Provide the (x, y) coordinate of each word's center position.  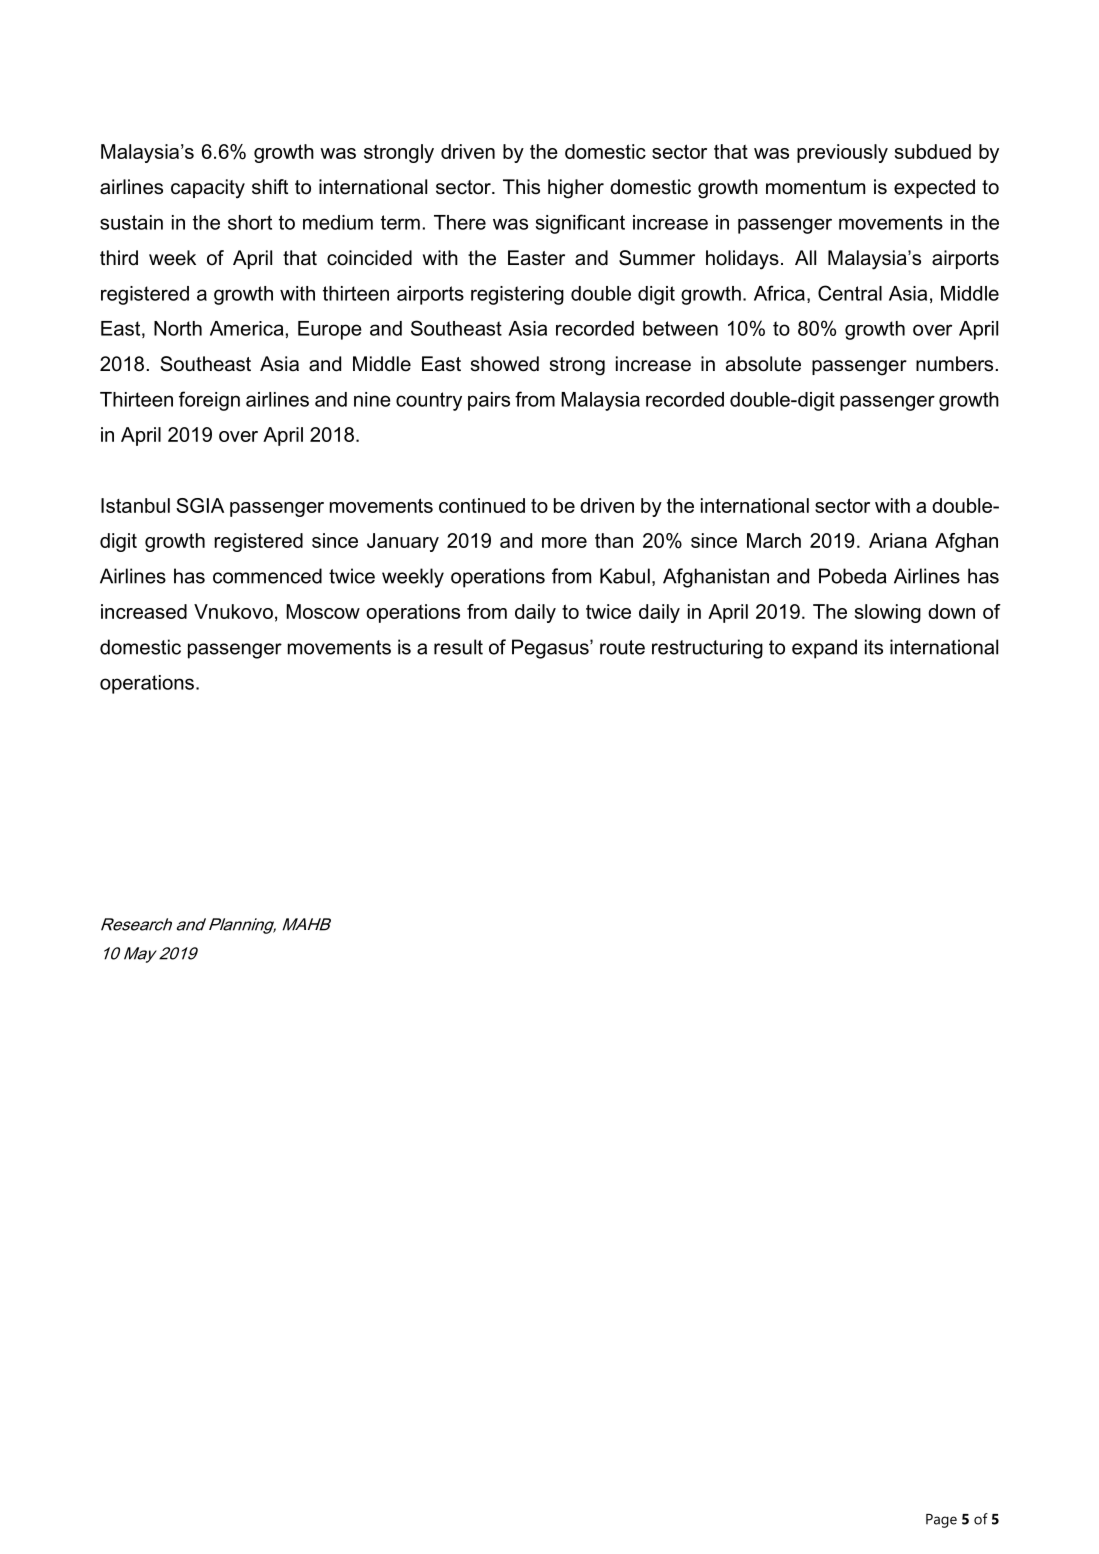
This (521, 187)
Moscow (323, 611)
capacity (208, 189)
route (622, 647)
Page (941, 1521)
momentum (815, 187)
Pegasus (551, 649)
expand (824, 649)
